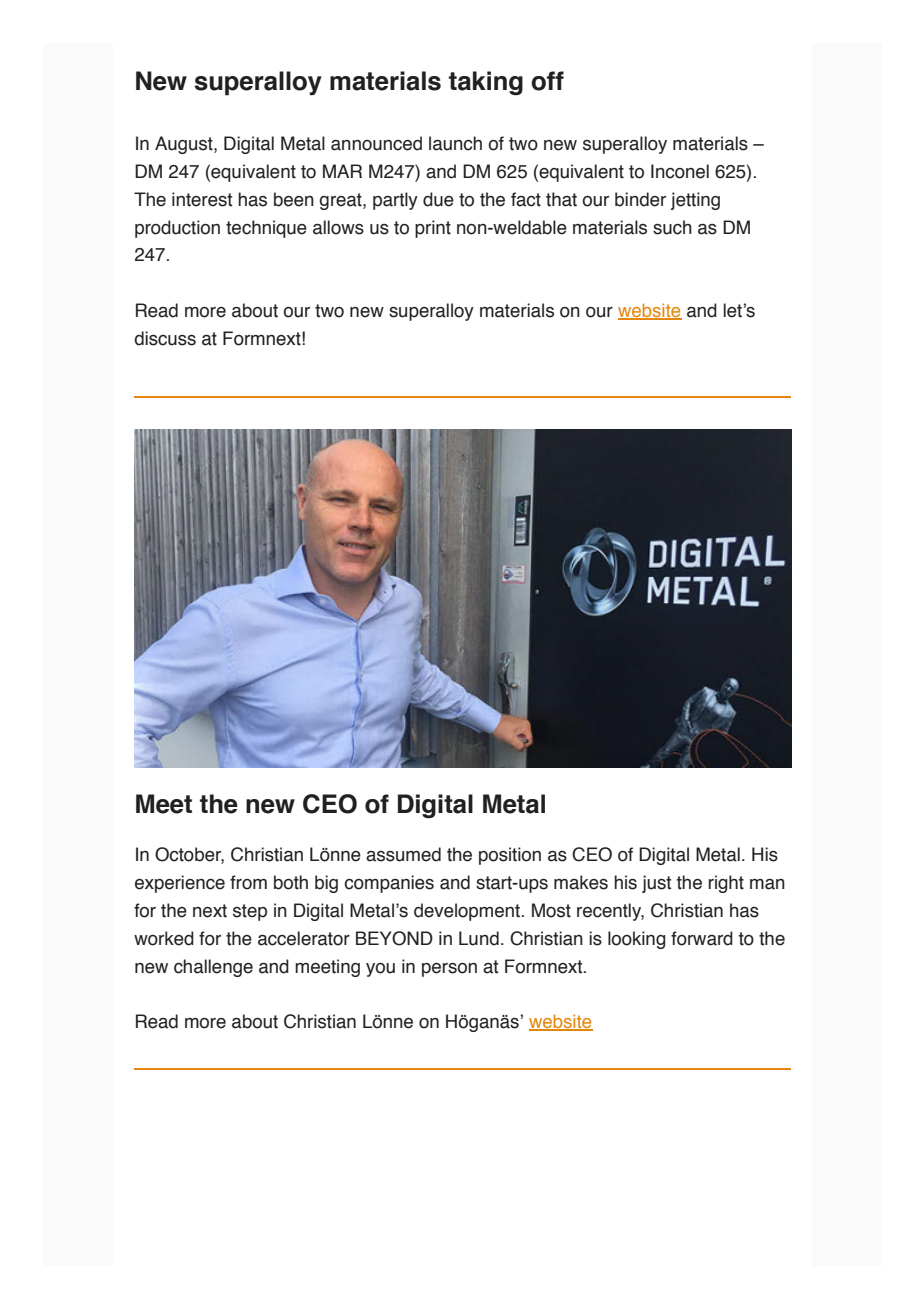 The height and width of the document is (1307, 924). I want to click on challenge, so click(213, 968).
